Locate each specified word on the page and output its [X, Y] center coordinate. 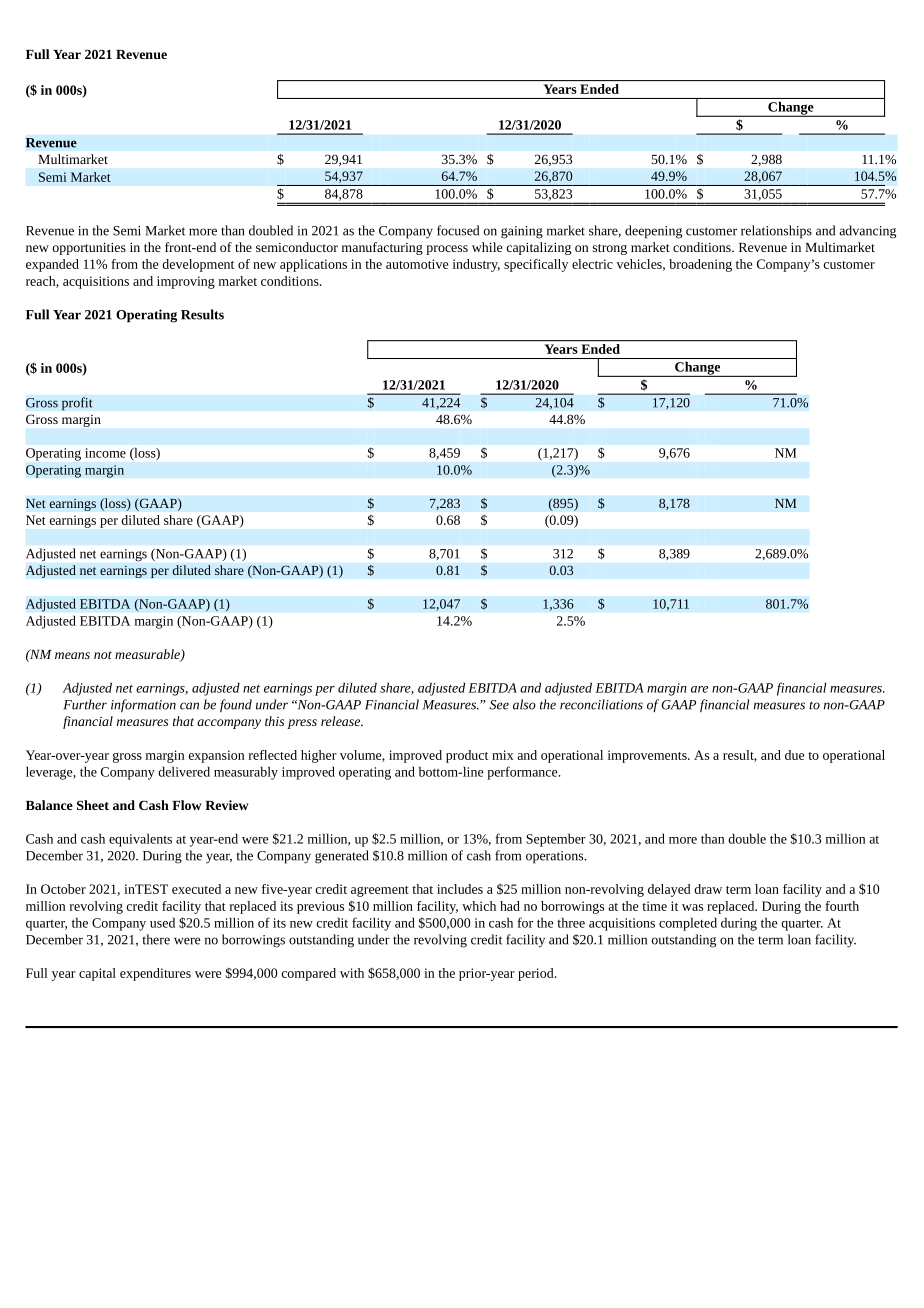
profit [77, 404]
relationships [776, 232]
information [143, 706]
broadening [700, 265]
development [198, 265]
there [156, 939]
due [794, 755]
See [499, 705]
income [105, 453]
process [447, 250]
